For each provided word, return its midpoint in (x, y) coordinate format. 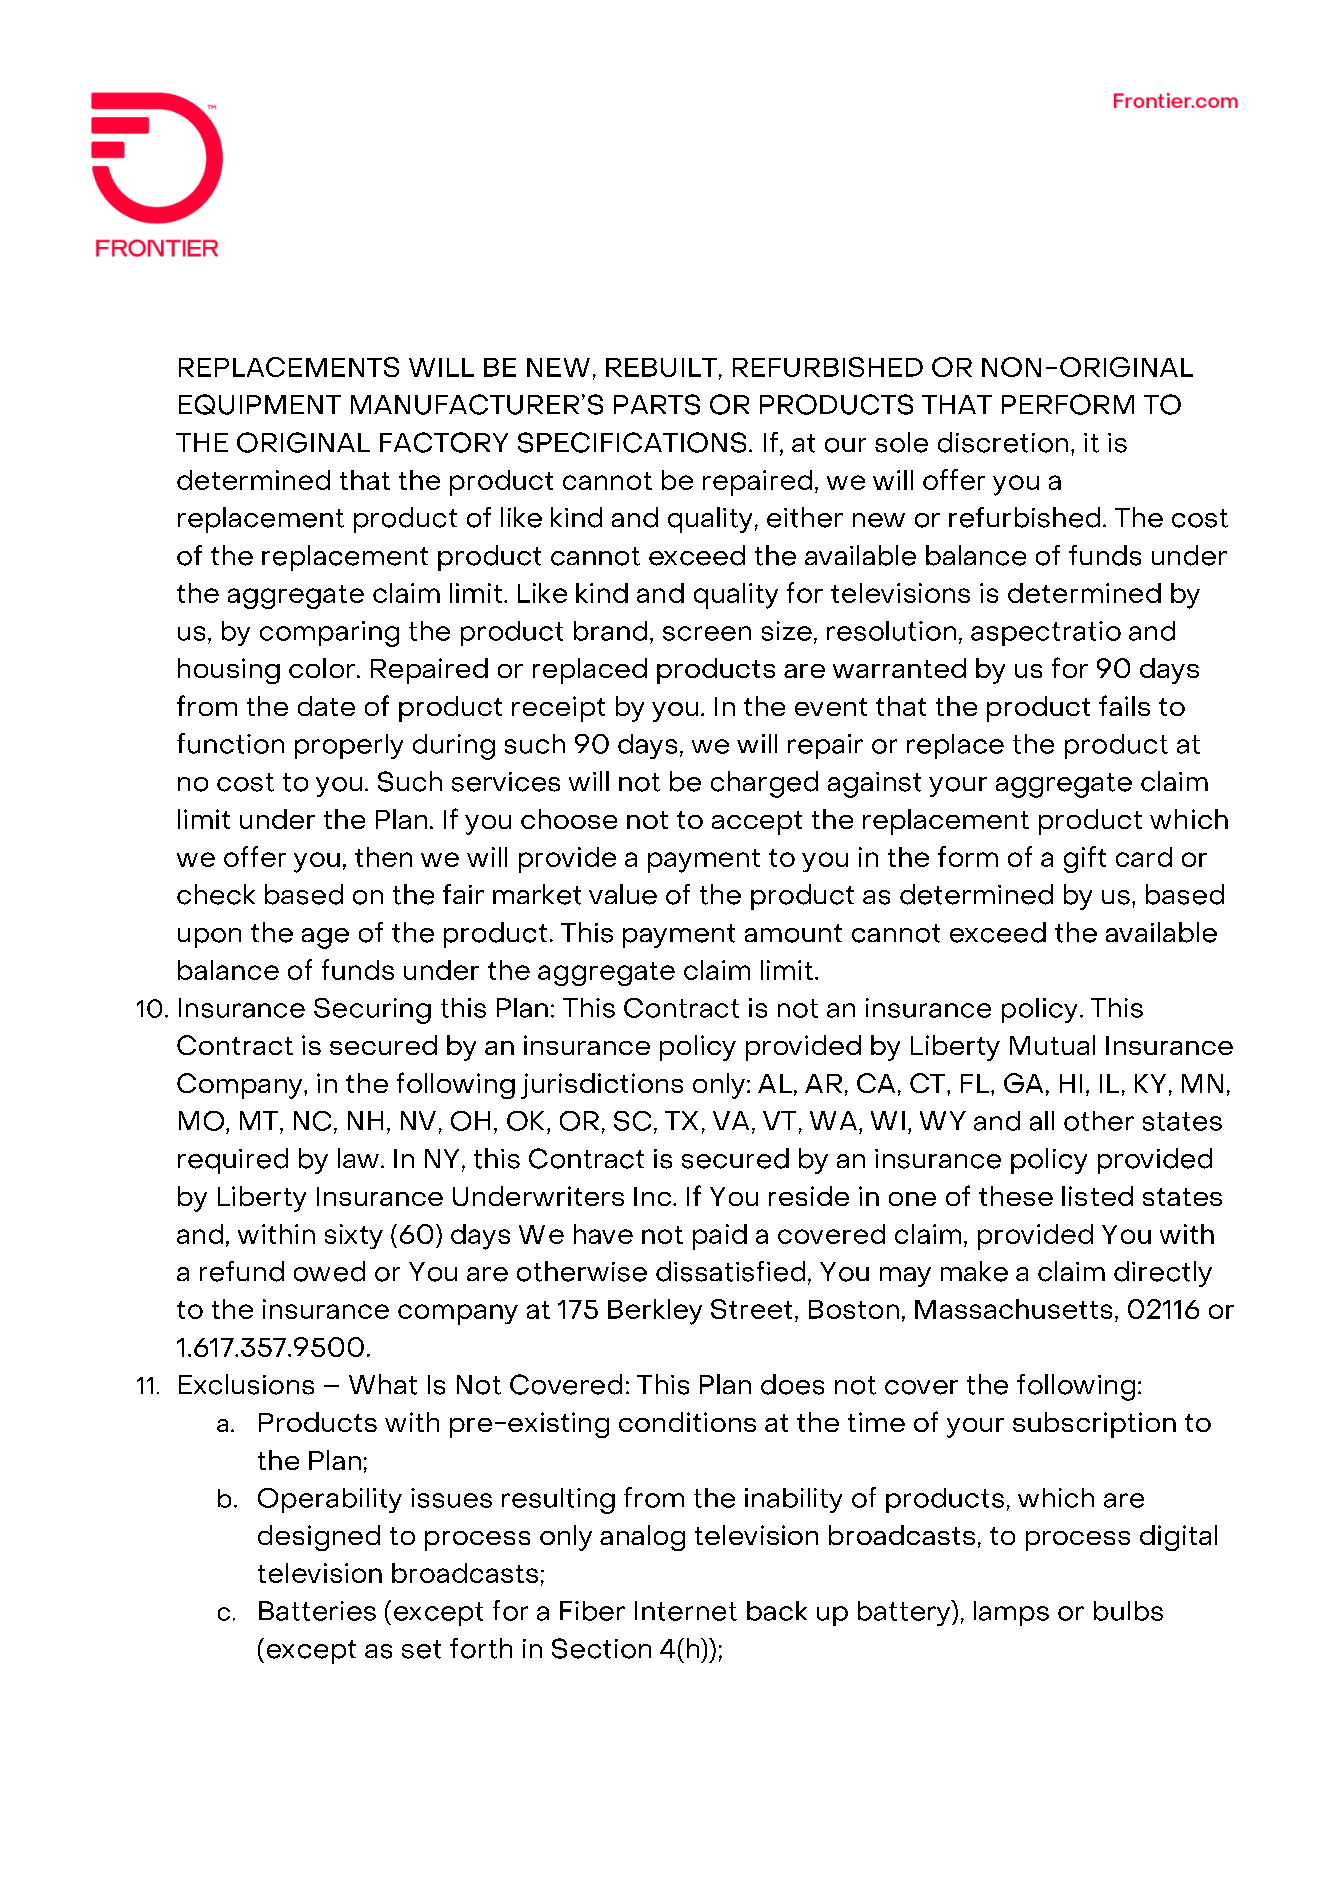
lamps (1011, 1613)
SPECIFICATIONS (632, 442)
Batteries (317, 1611)
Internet (686, 1611)
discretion (1003, 442)
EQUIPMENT (260, 404)
